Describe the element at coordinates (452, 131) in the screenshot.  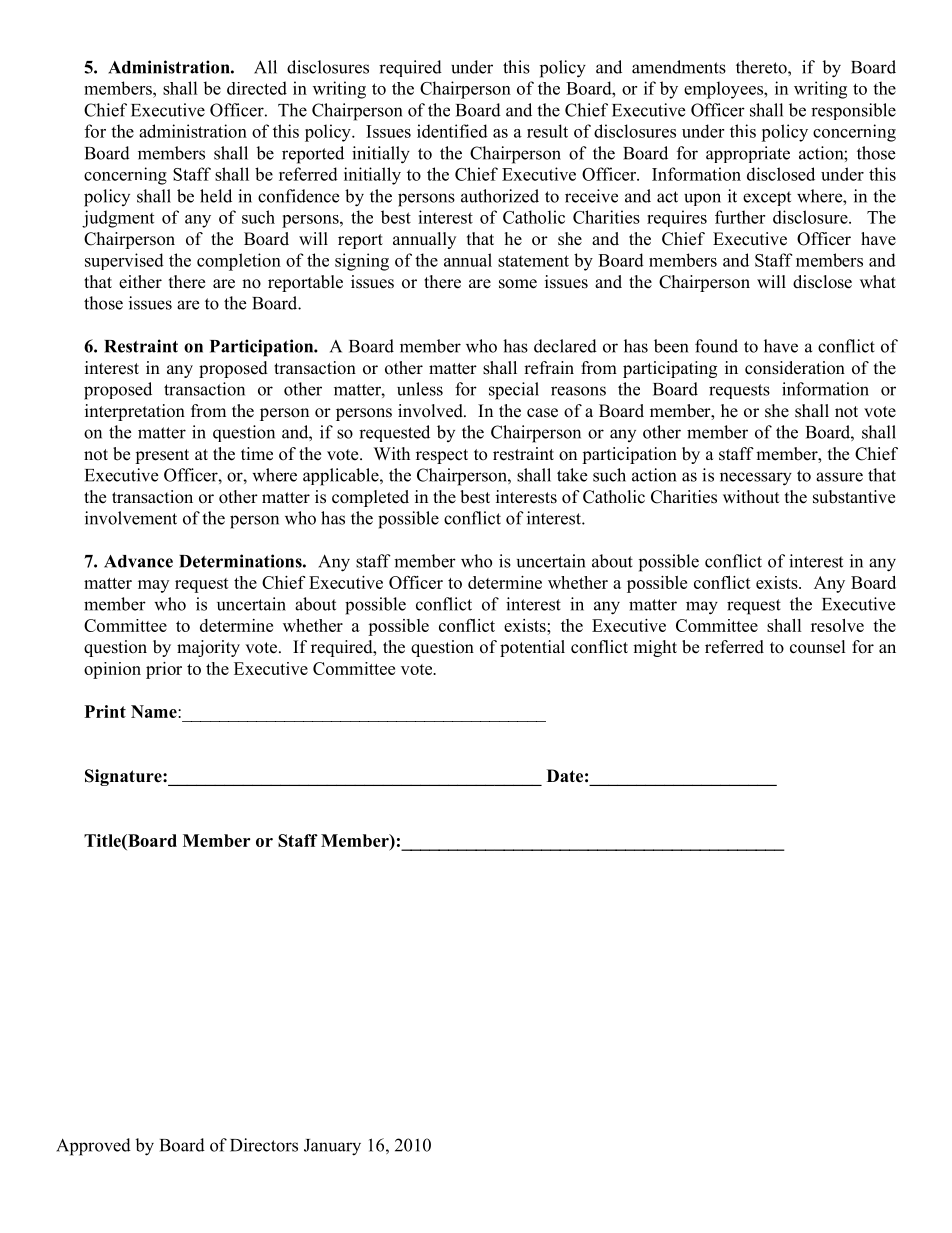
I see `identified` at that location.
